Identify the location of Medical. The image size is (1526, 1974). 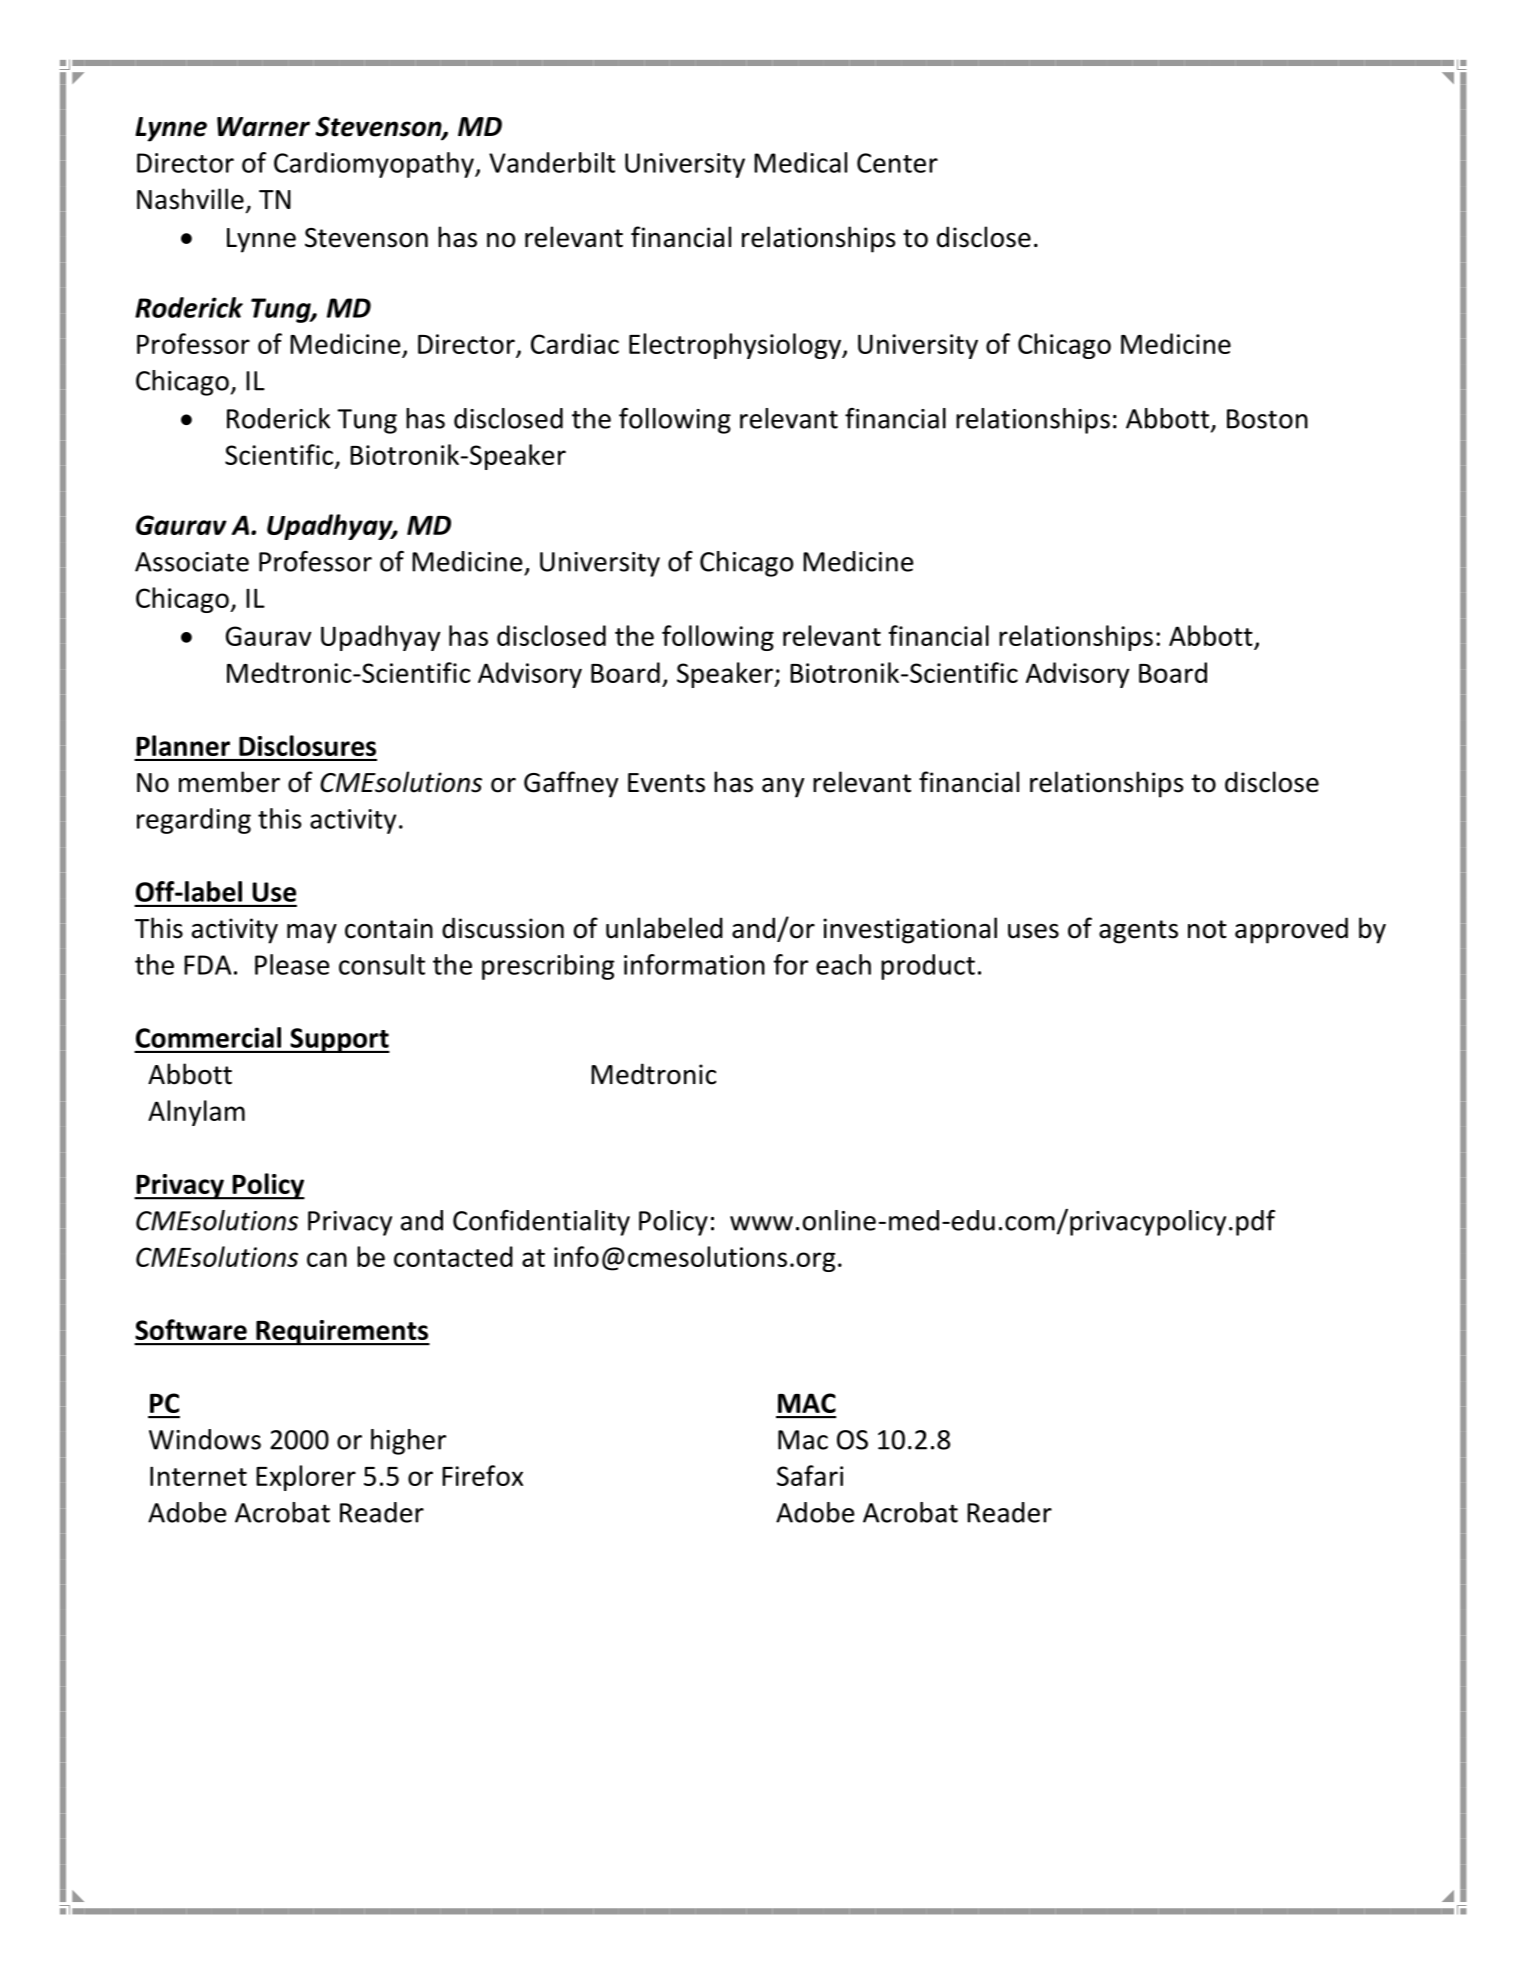
(800, 162).
